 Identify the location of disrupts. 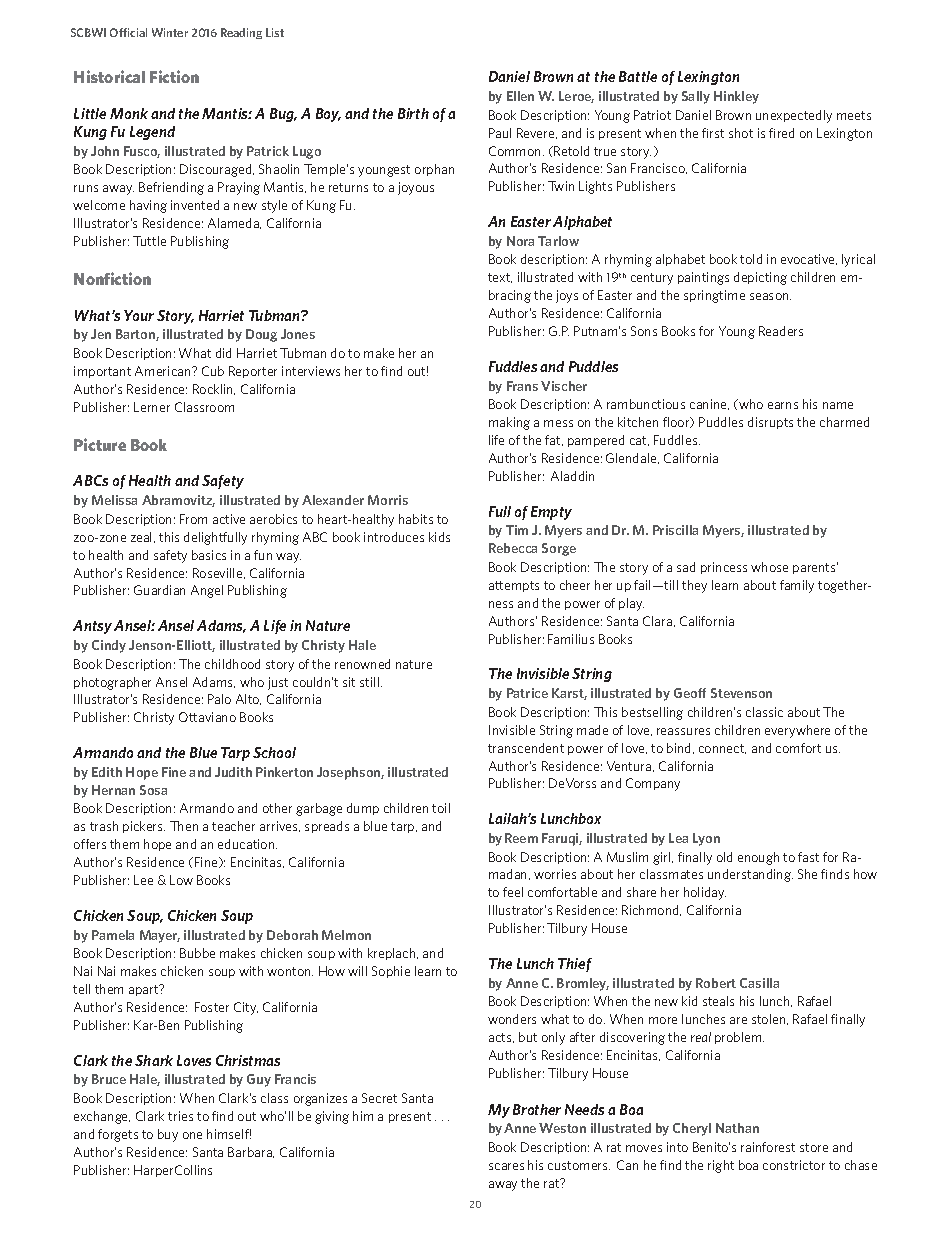
(770, 423).
